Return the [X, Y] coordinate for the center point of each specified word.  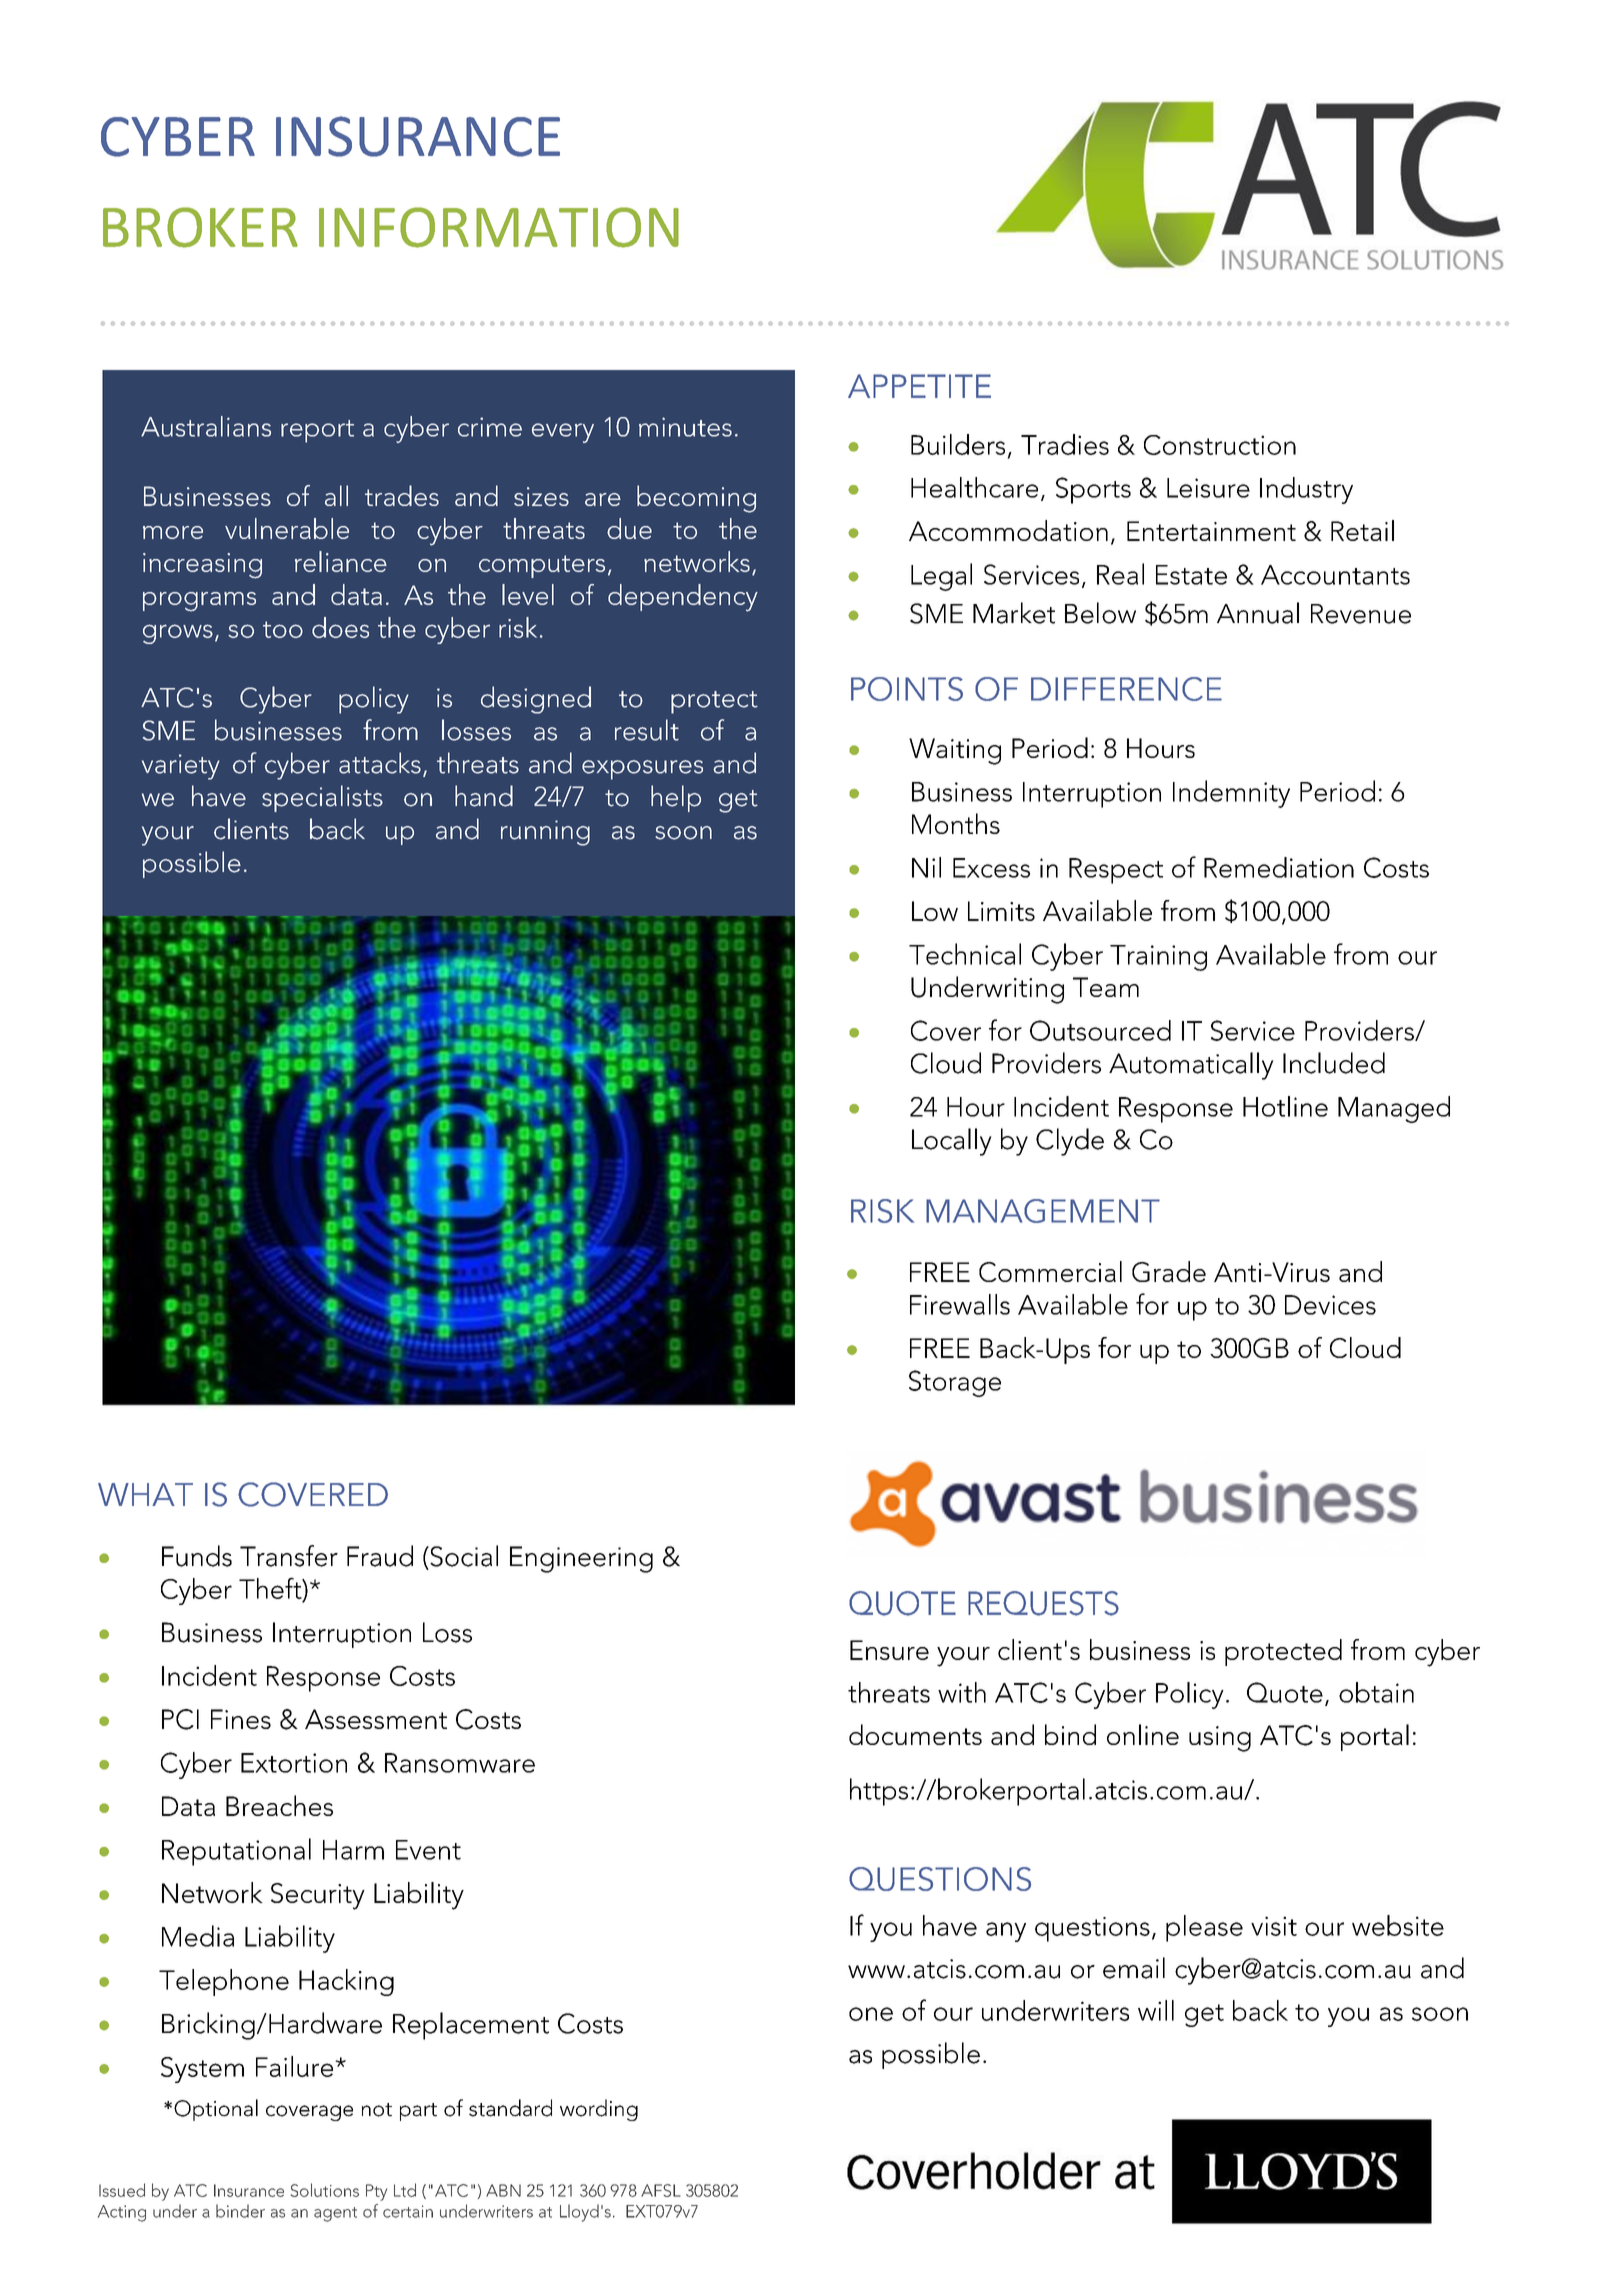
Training [1158, 958]
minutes [685, 427]
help [676, 798]
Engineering [581, 1559]
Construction [1220, 445]
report [317, 431]
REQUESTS [1043, 1603]
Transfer [289, 1556]
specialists [322, 798]
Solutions [325, 2190]
